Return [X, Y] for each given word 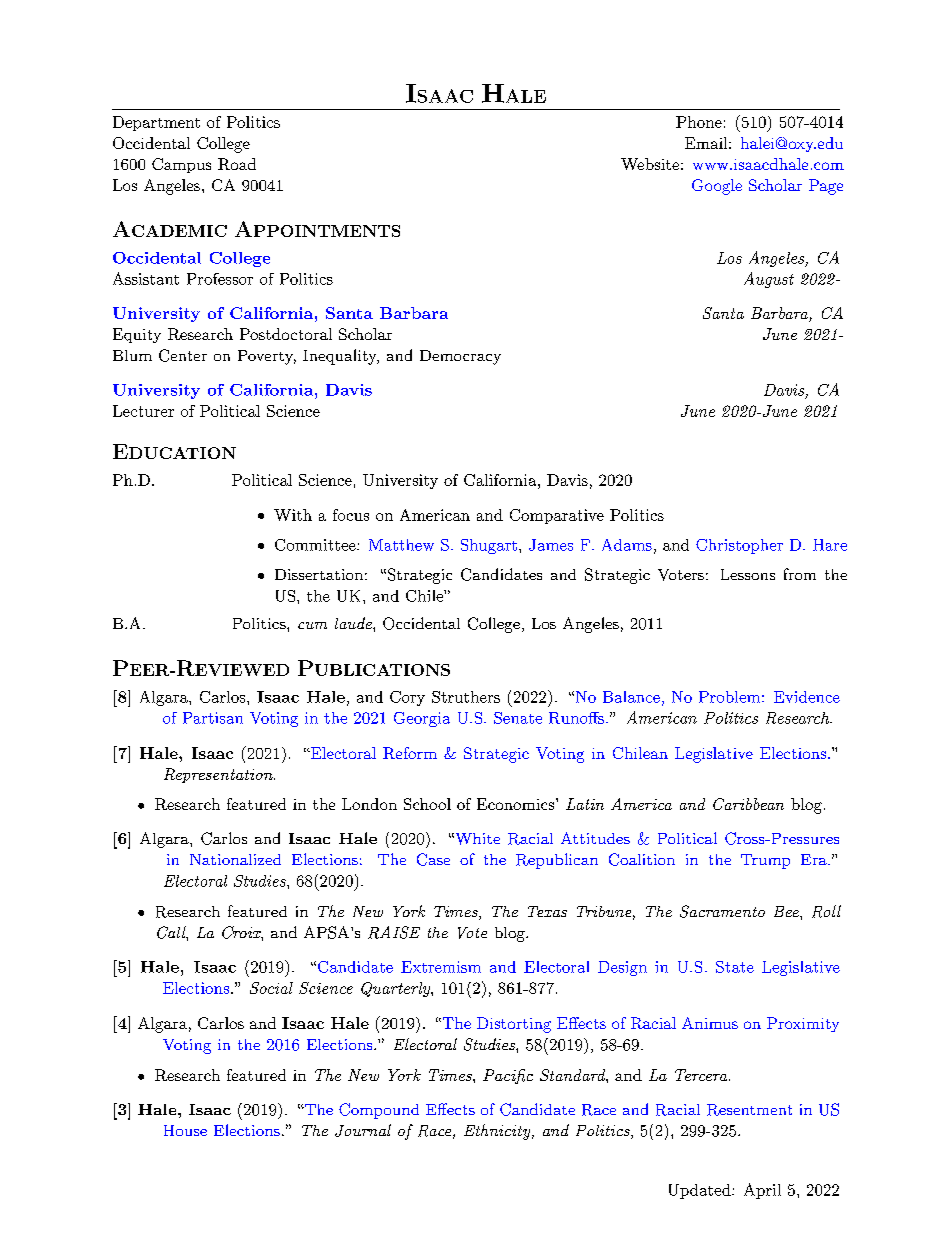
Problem [729, 697]
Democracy [460, 357]
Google [717, 187]
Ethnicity [498, 1132]
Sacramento [722, 911]
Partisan [213, 718]
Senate [518, 718]
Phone [699, 122]
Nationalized [235, 859]
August [769, 280]
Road [237, 164]
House [185, 1130]
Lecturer [143, 411]
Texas [547, 911]
